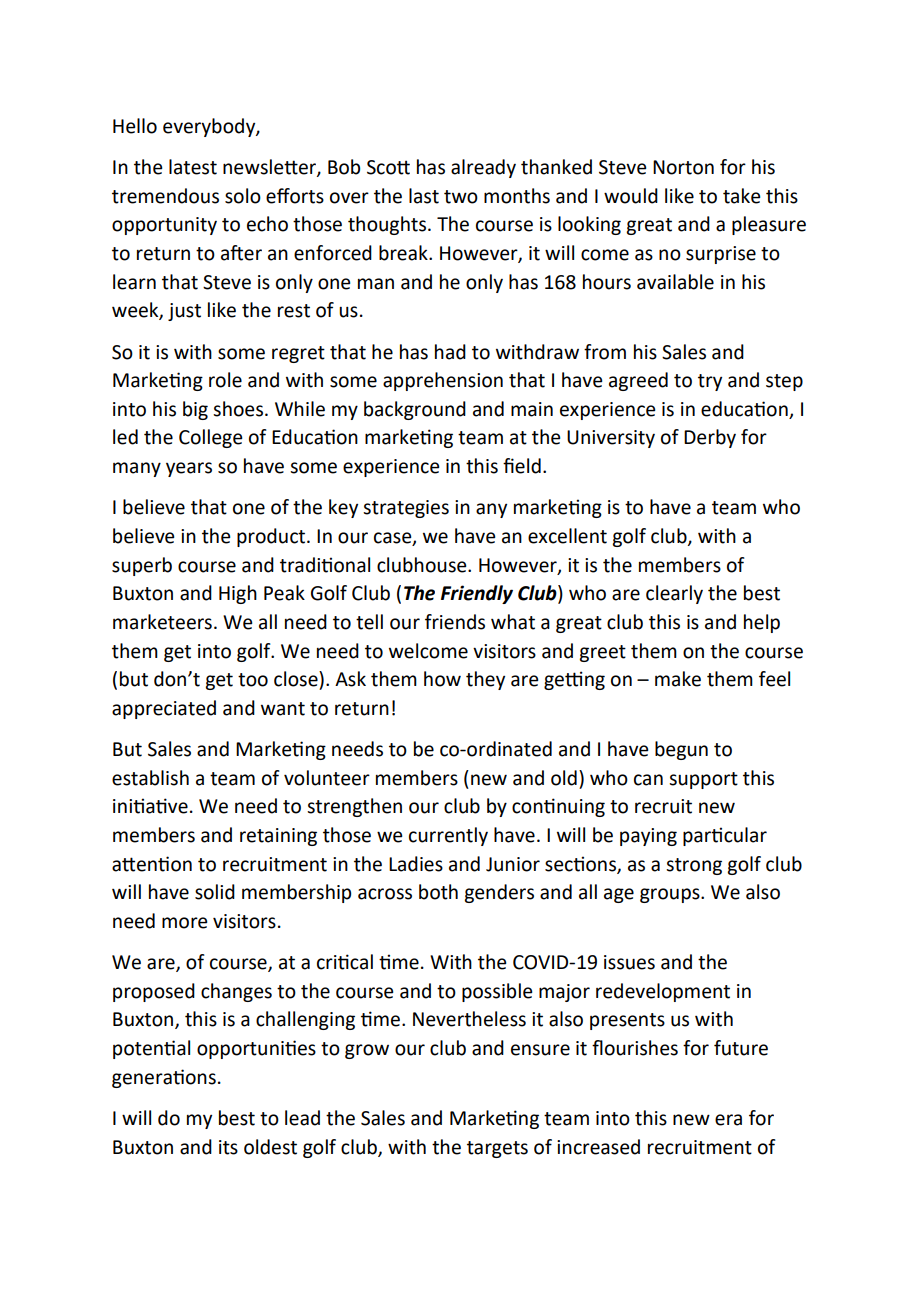 Image resolution: width=924 pixels, height=1308 pixels. What do you see at coordinates (483, 168) in the image?
I see `already` at bounding box center [483, 168].
